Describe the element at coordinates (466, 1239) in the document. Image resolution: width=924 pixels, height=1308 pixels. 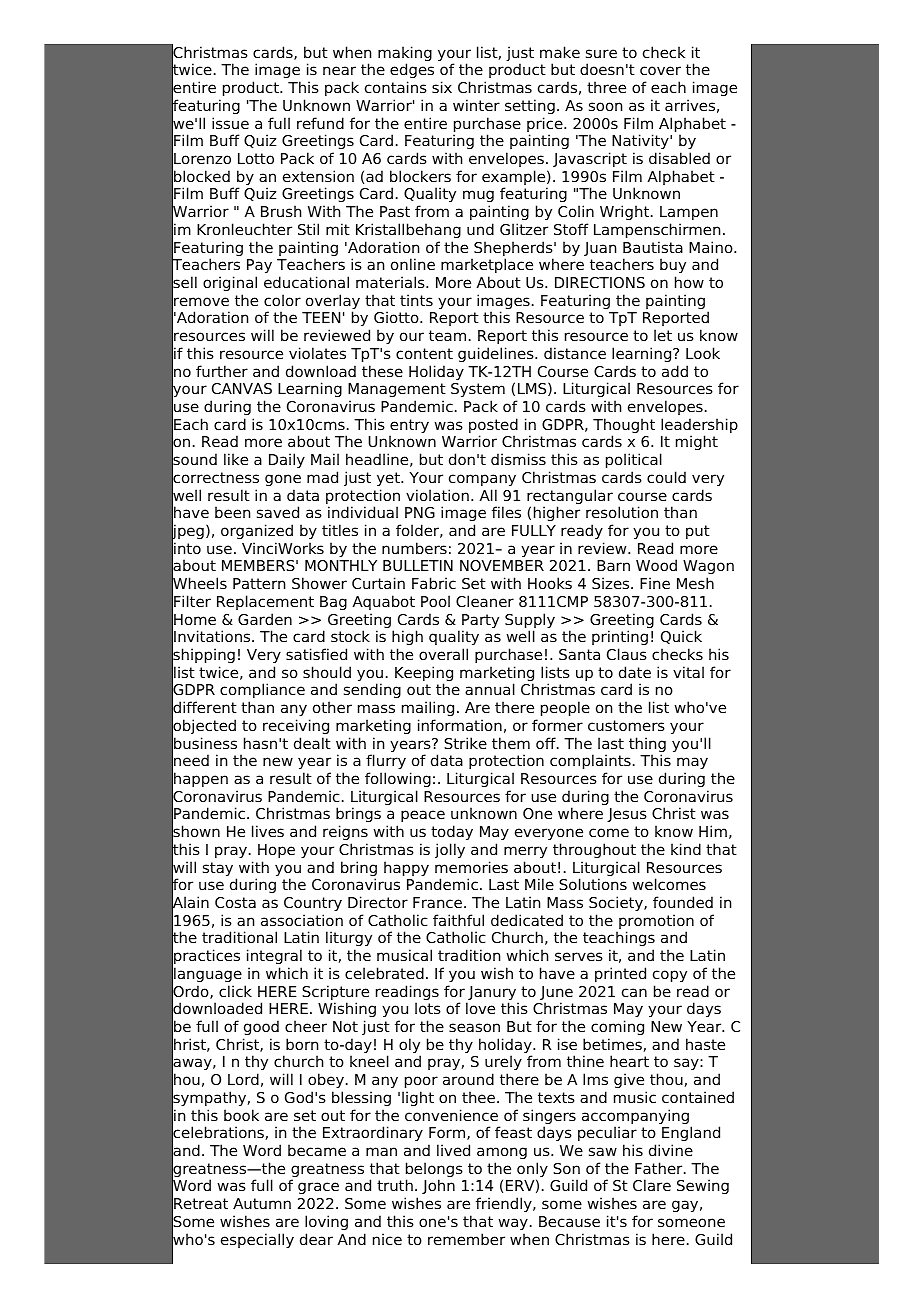
I see `remember` at that location.
